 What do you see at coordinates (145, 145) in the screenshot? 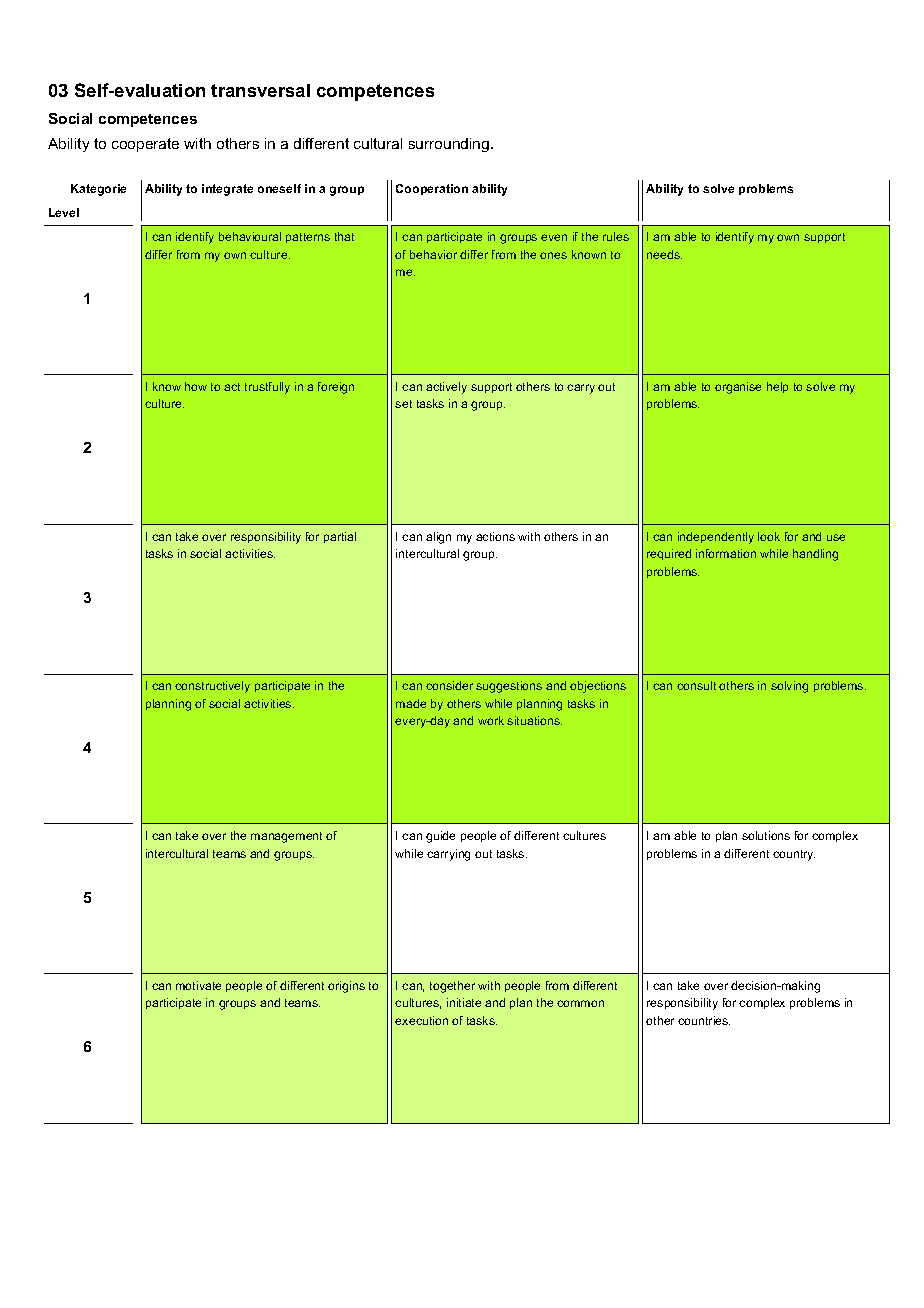
I see `cooperate` at bounding box center [145, 145].
